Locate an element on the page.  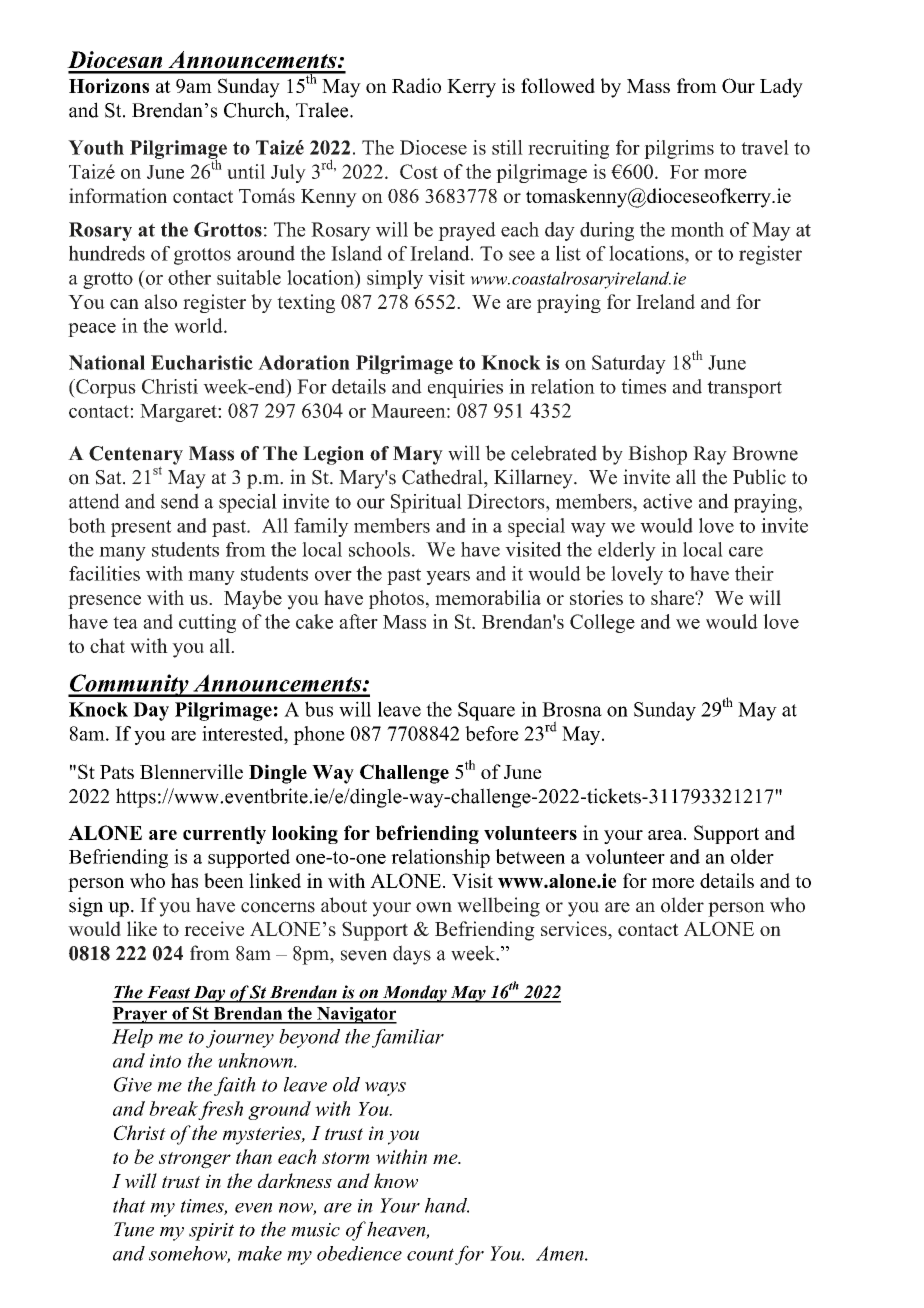
like is located at coordinates (142, 928).
